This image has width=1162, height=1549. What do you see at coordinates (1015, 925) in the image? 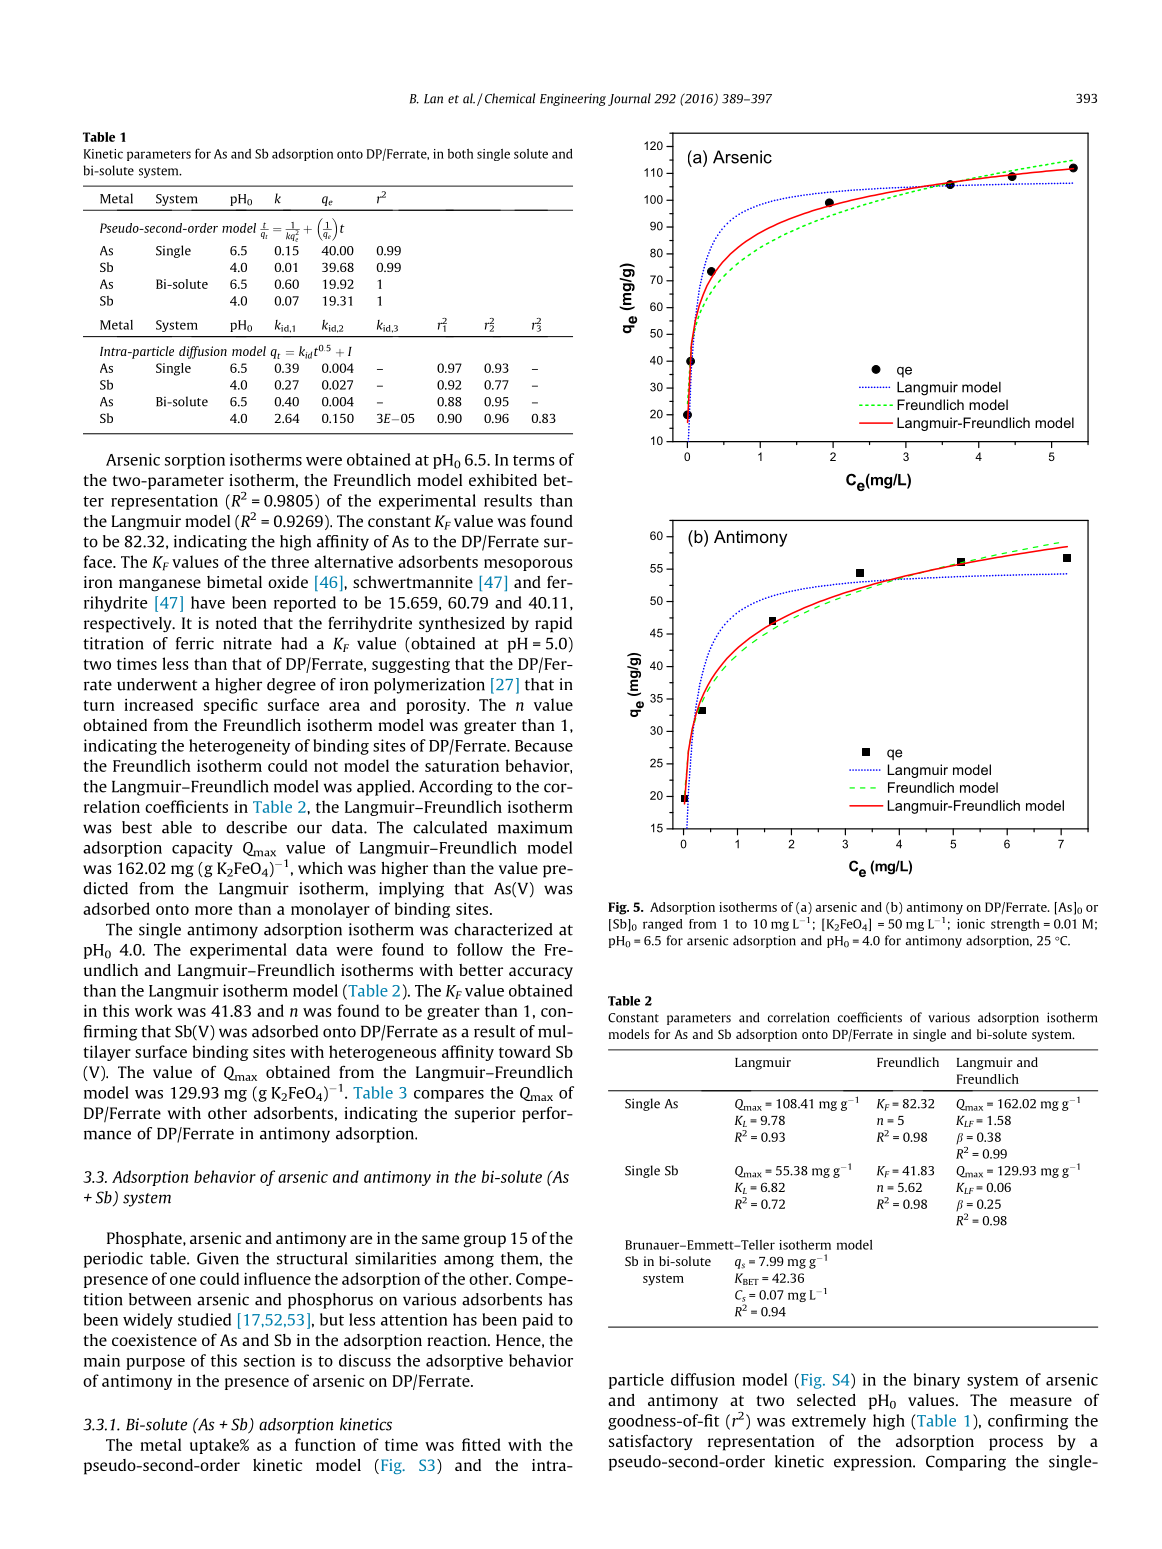
I see `strength` at bounding box center [1015, 925].
